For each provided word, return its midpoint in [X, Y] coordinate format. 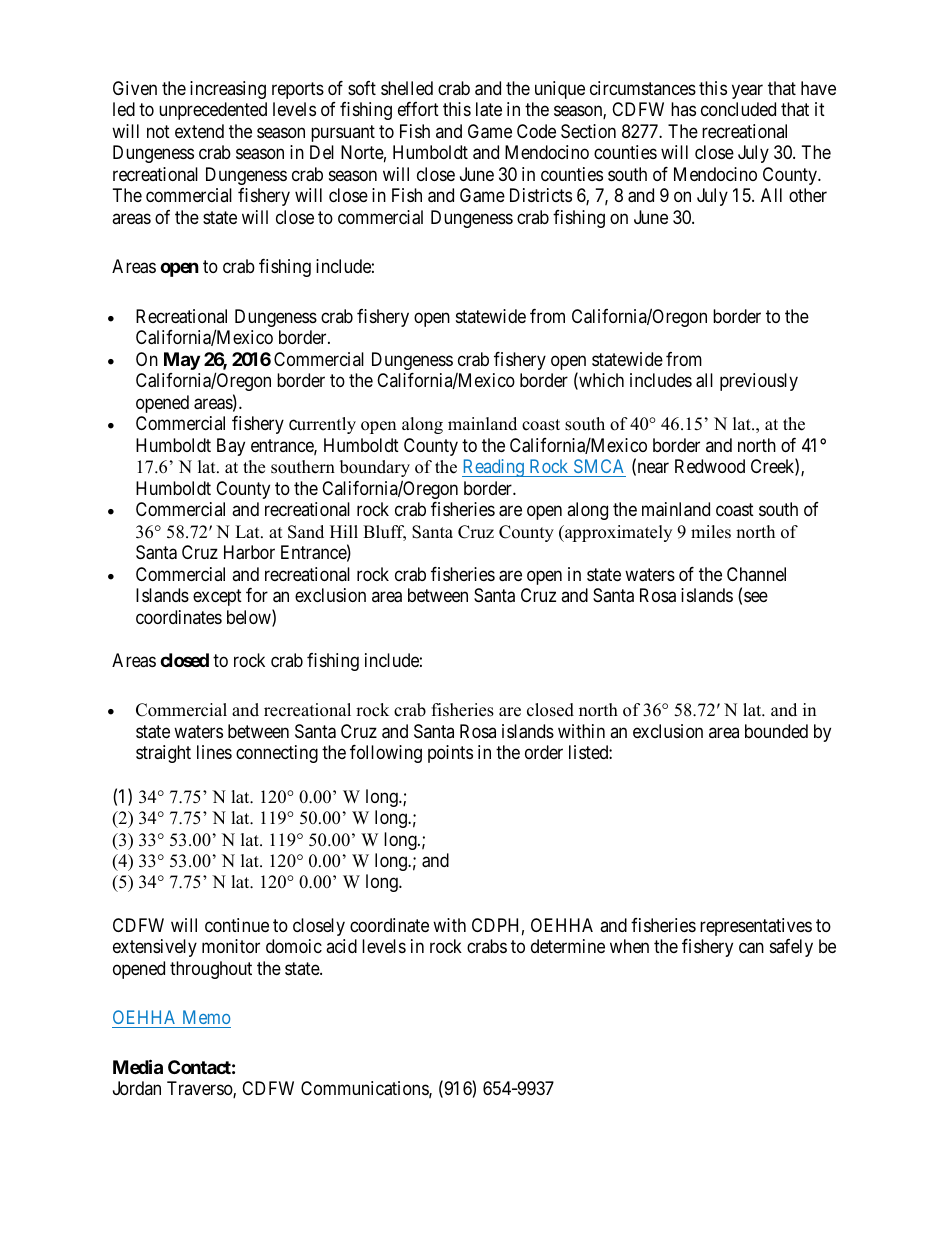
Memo [206, 1017]
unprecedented [213, 111]
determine [568, 946]
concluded [738, 109]
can [751, 948]
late [489, 109]
